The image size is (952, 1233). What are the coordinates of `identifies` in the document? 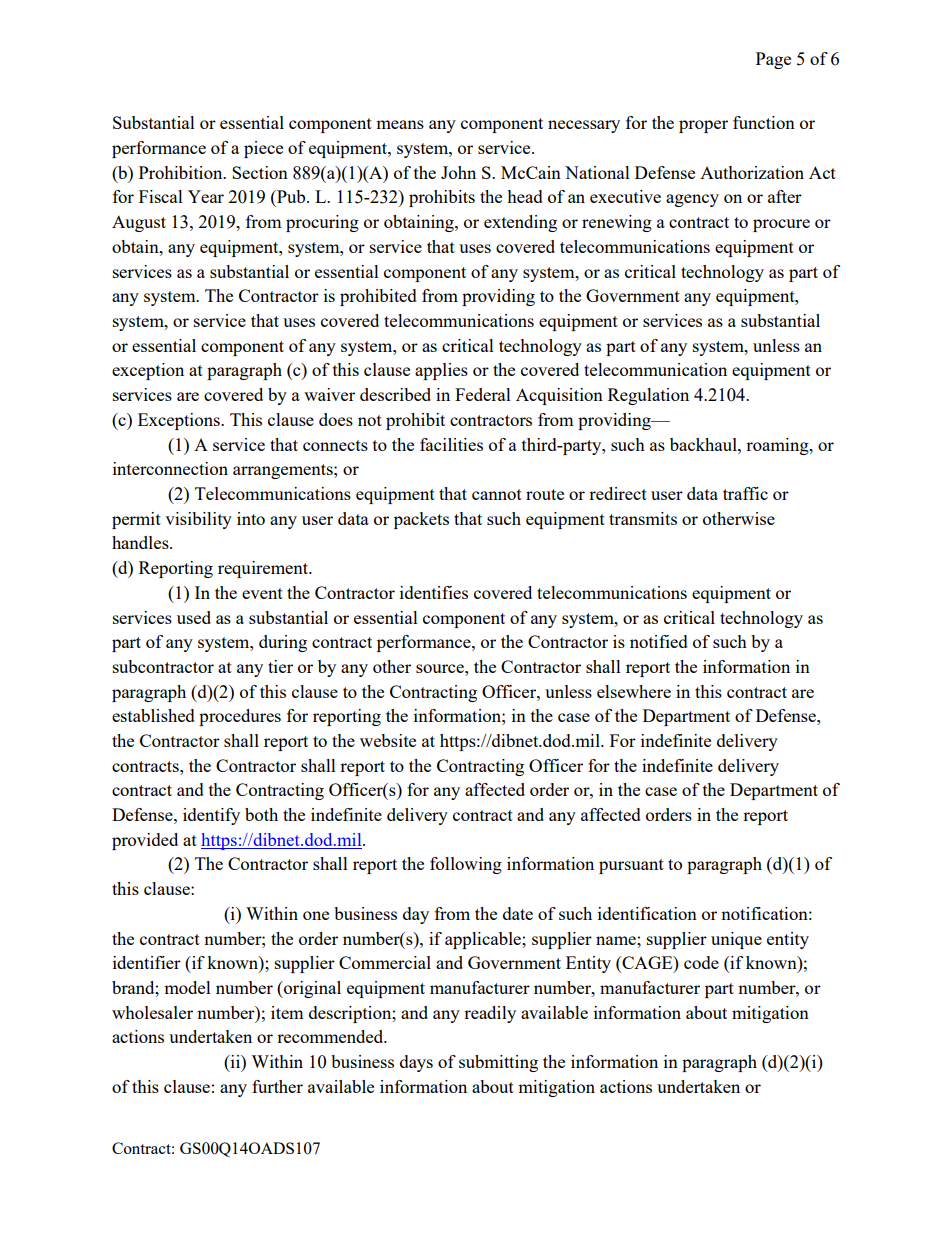 It's located at (434, 592).
